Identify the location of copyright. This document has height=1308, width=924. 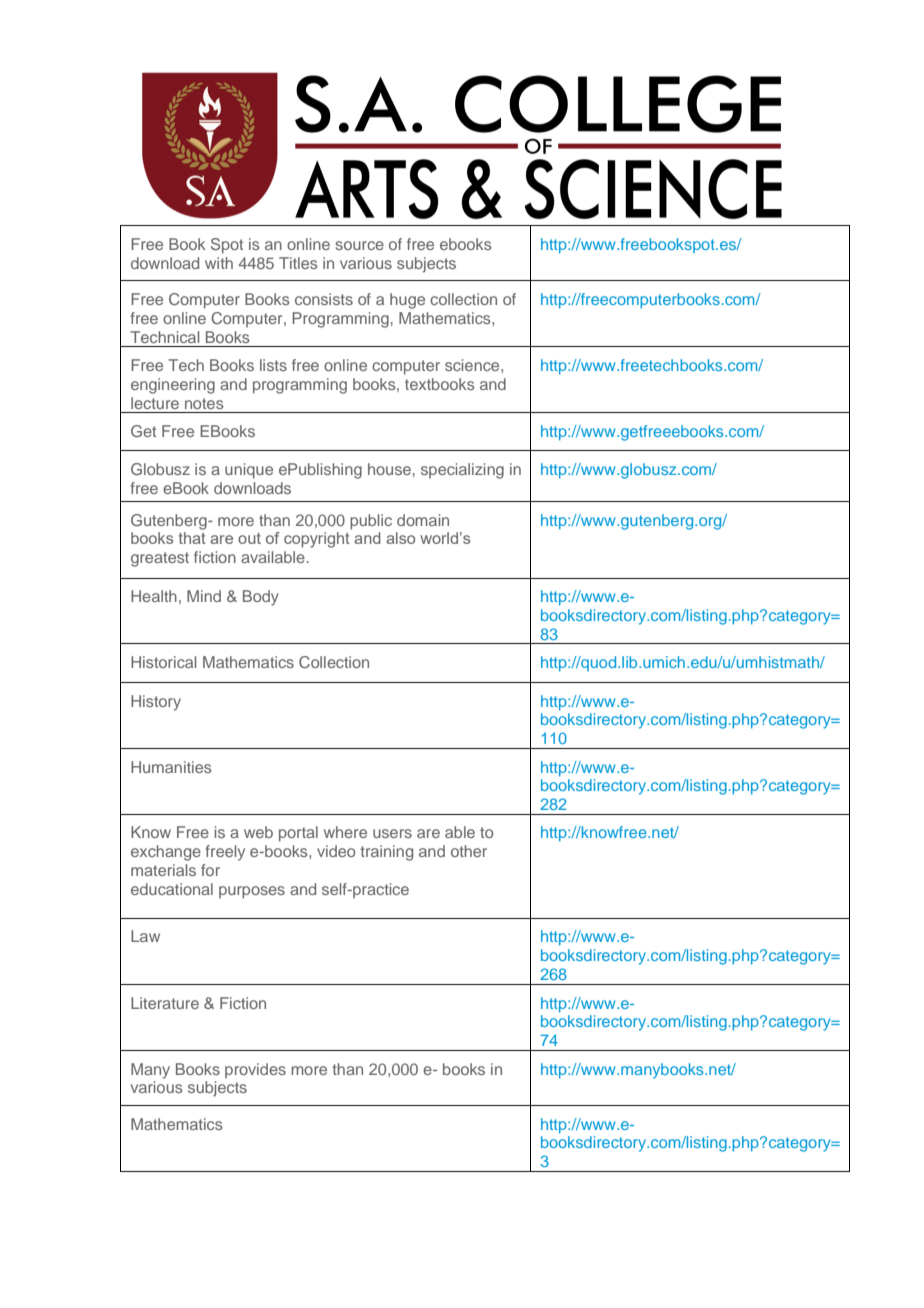
(317, 540).
